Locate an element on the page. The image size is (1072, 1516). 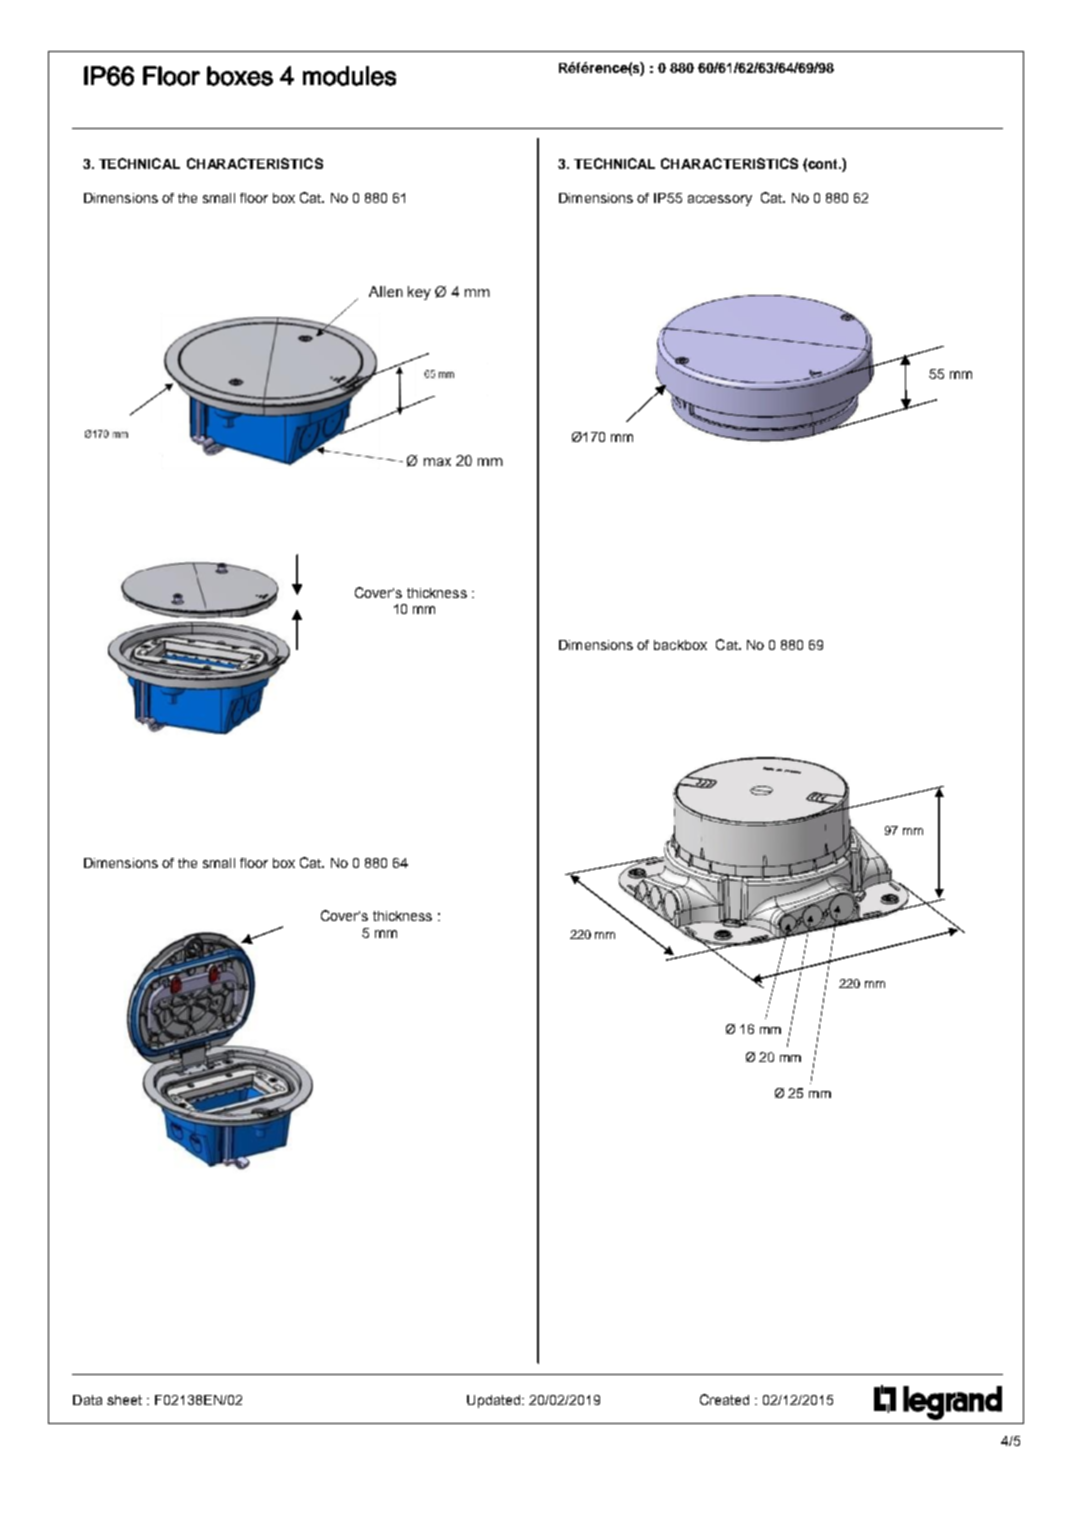
Updated is located at coordinates (493, 1401).
